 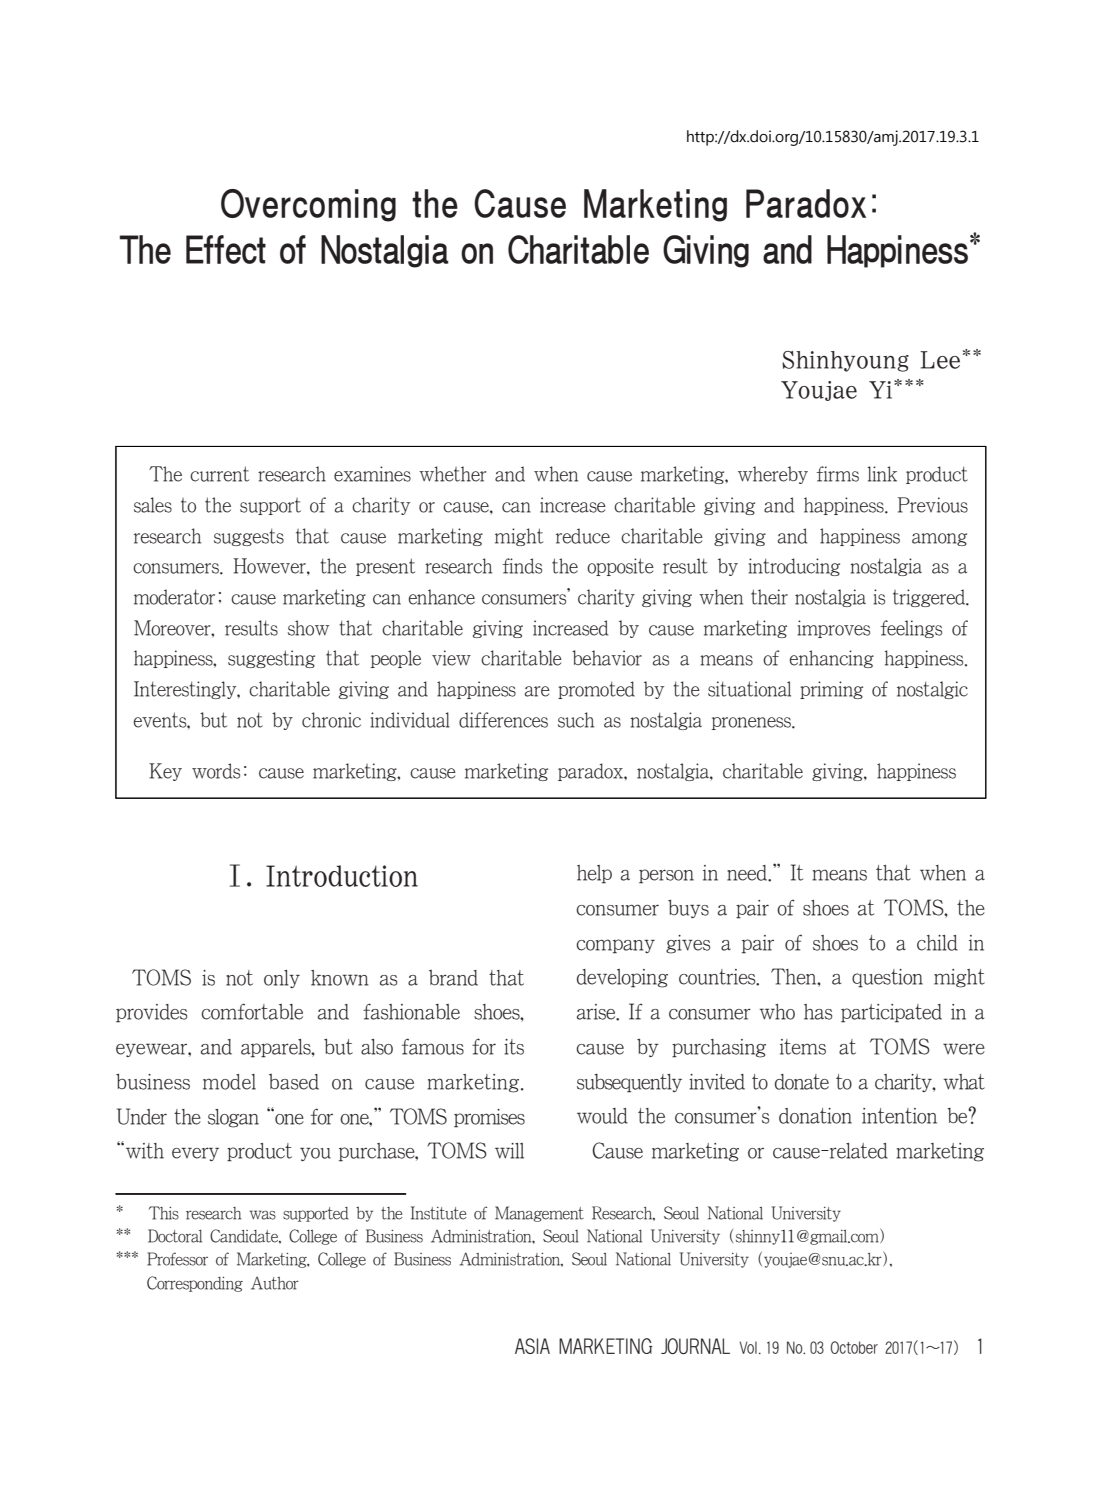 What do you see at coordinates (216, 771) in the screenshot?
I see `words` at bounding box center [216, 771].
